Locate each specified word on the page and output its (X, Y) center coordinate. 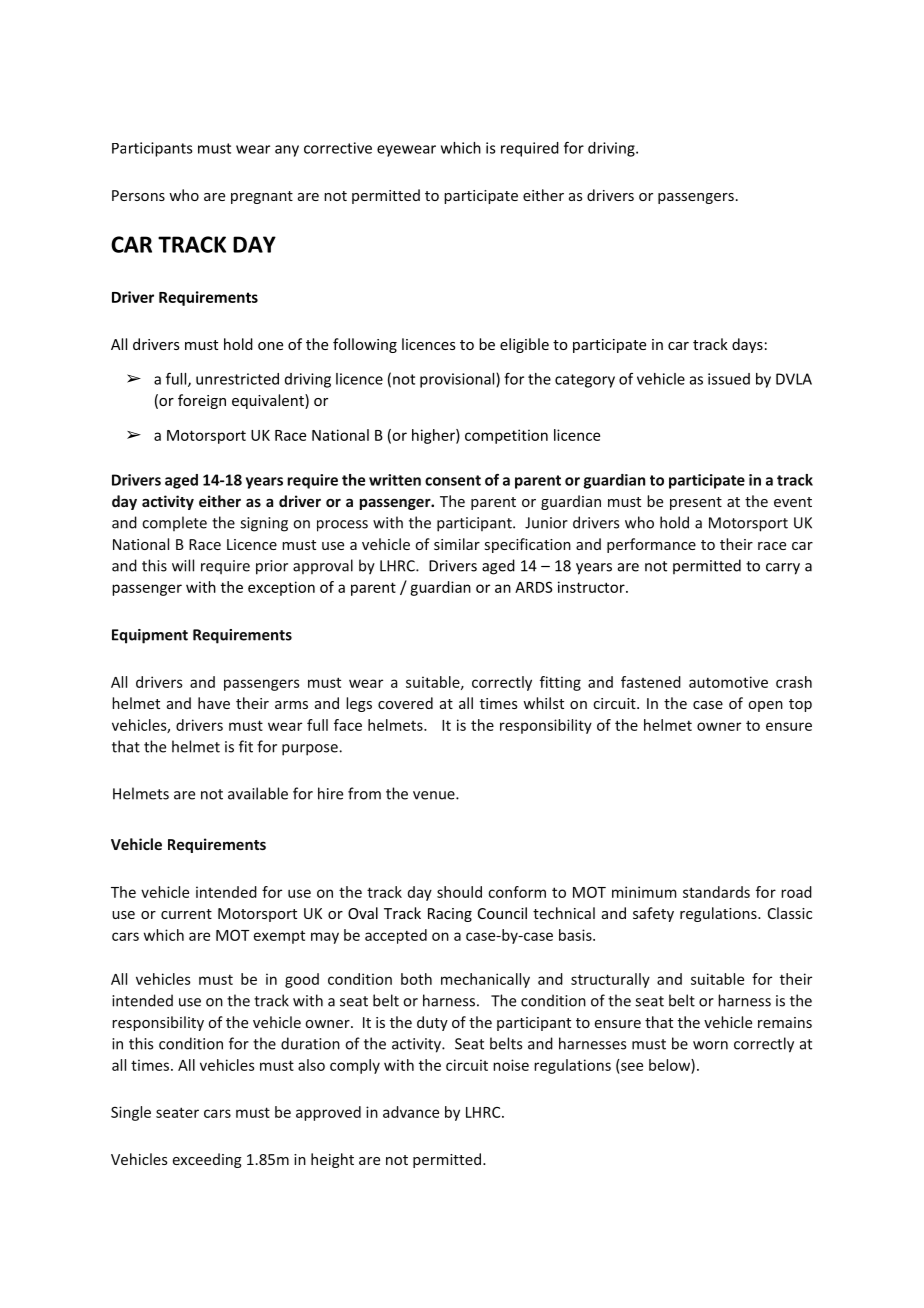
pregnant (262, 197)
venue (435, 795)
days (747, 345)
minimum (644, 892)
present (696, 503)
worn (710, 1045)
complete (174, 523)
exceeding (207, 1160)
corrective (338, 148)
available (258, 793)
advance (411, 1112)
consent (453, 480)
